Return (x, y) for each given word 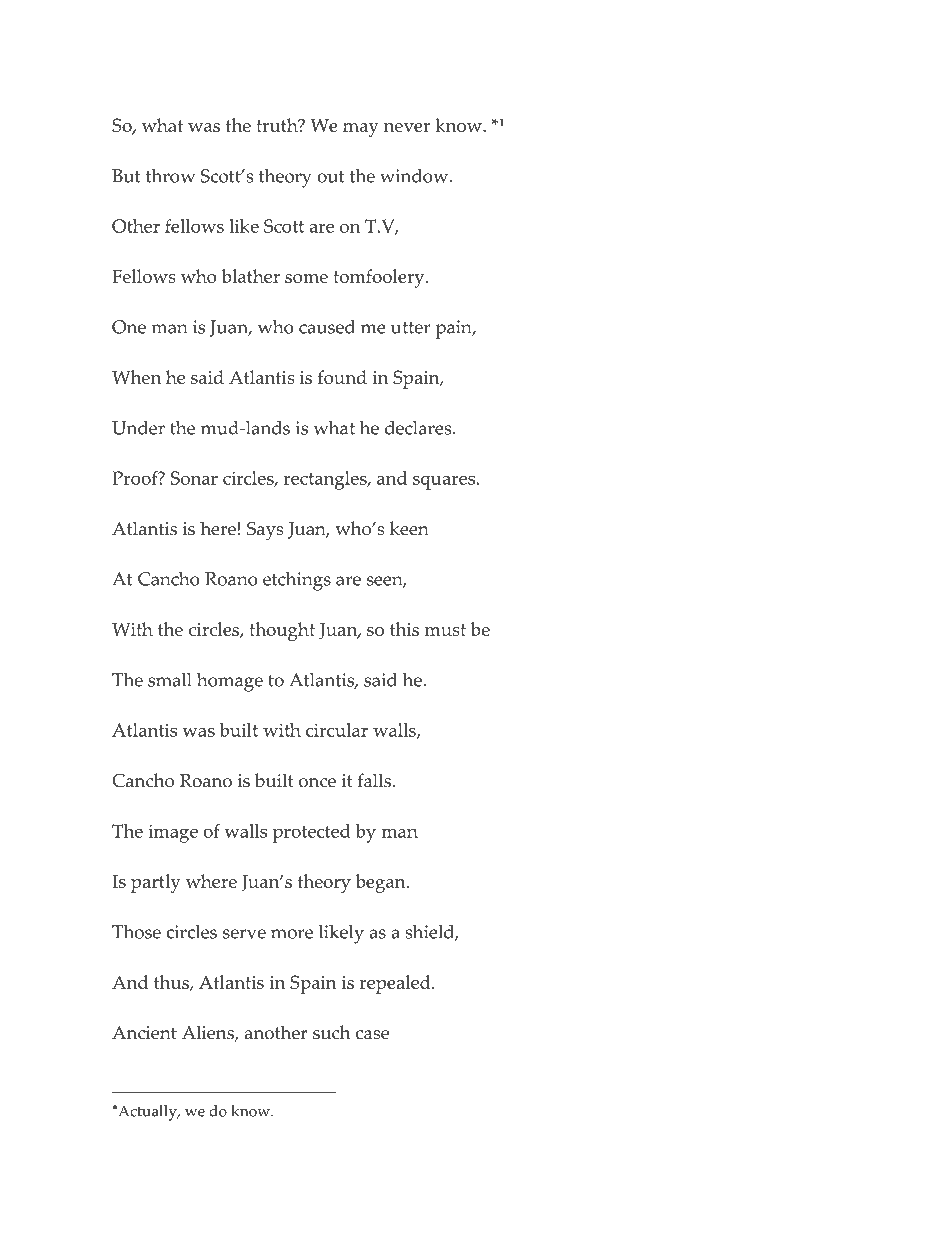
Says (265, 531)
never (407, 127)
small (170, 680)
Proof (136, 478)
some (306, 278)
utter (411, 328)
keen (409, 528)
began (381, 883)
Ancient (144, 1033)
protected (311, 833)
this (404, 629)
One (129, 327)
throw (170, 176)
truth (278, 125)
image (173, 833)
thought (282, 631)
